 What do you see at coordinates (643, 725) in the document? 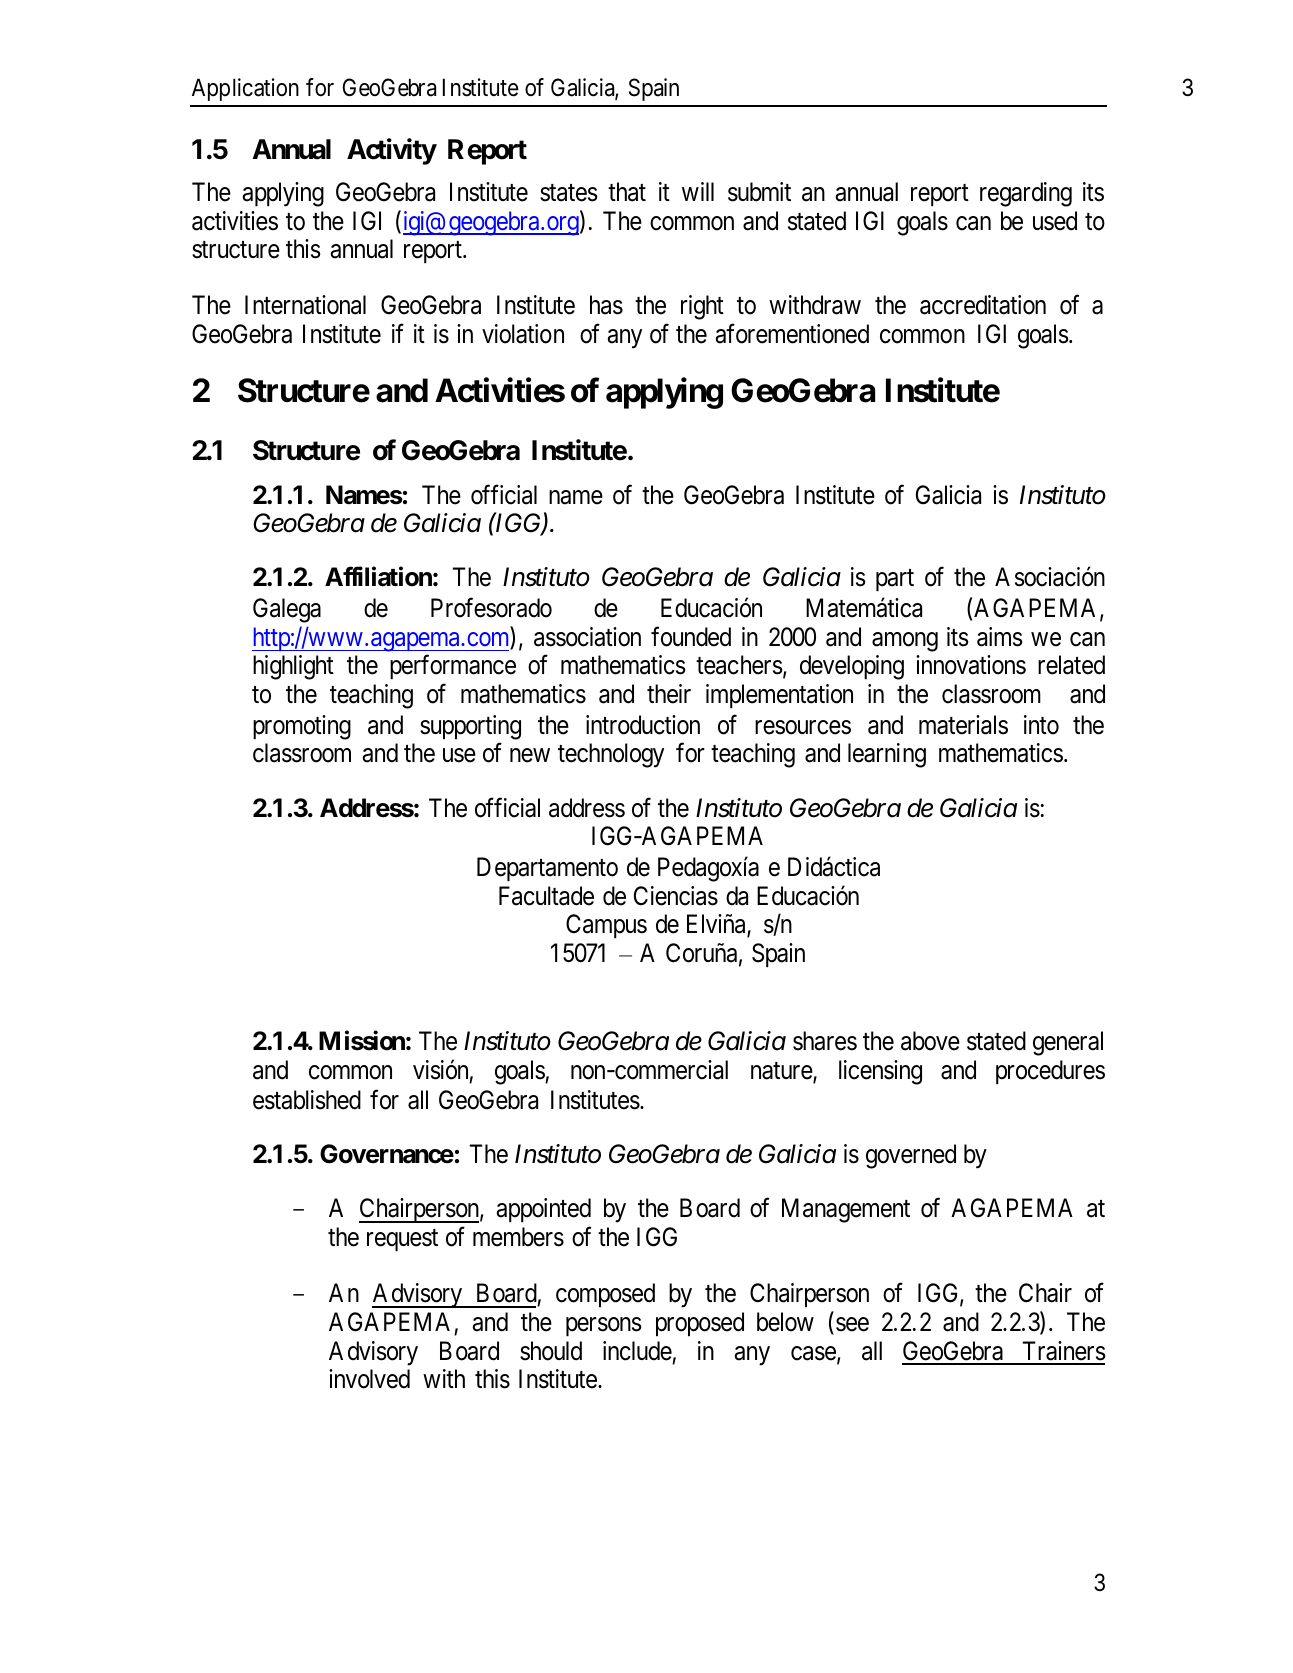
I see `introduction` at bounding box center [643, 725].
